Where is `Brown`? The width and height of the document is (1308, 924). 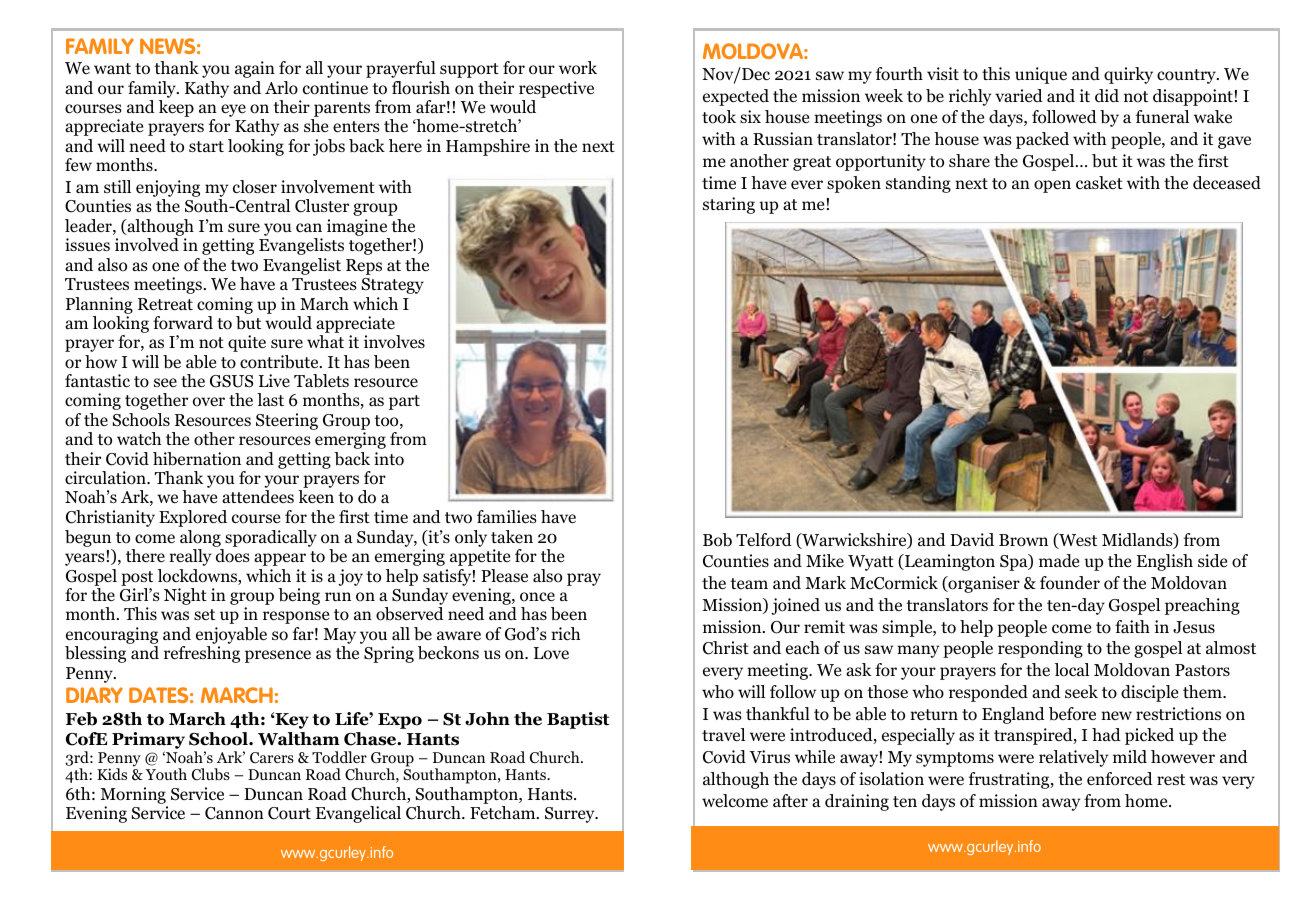 Brown is located at coordinates (1023, 540).
